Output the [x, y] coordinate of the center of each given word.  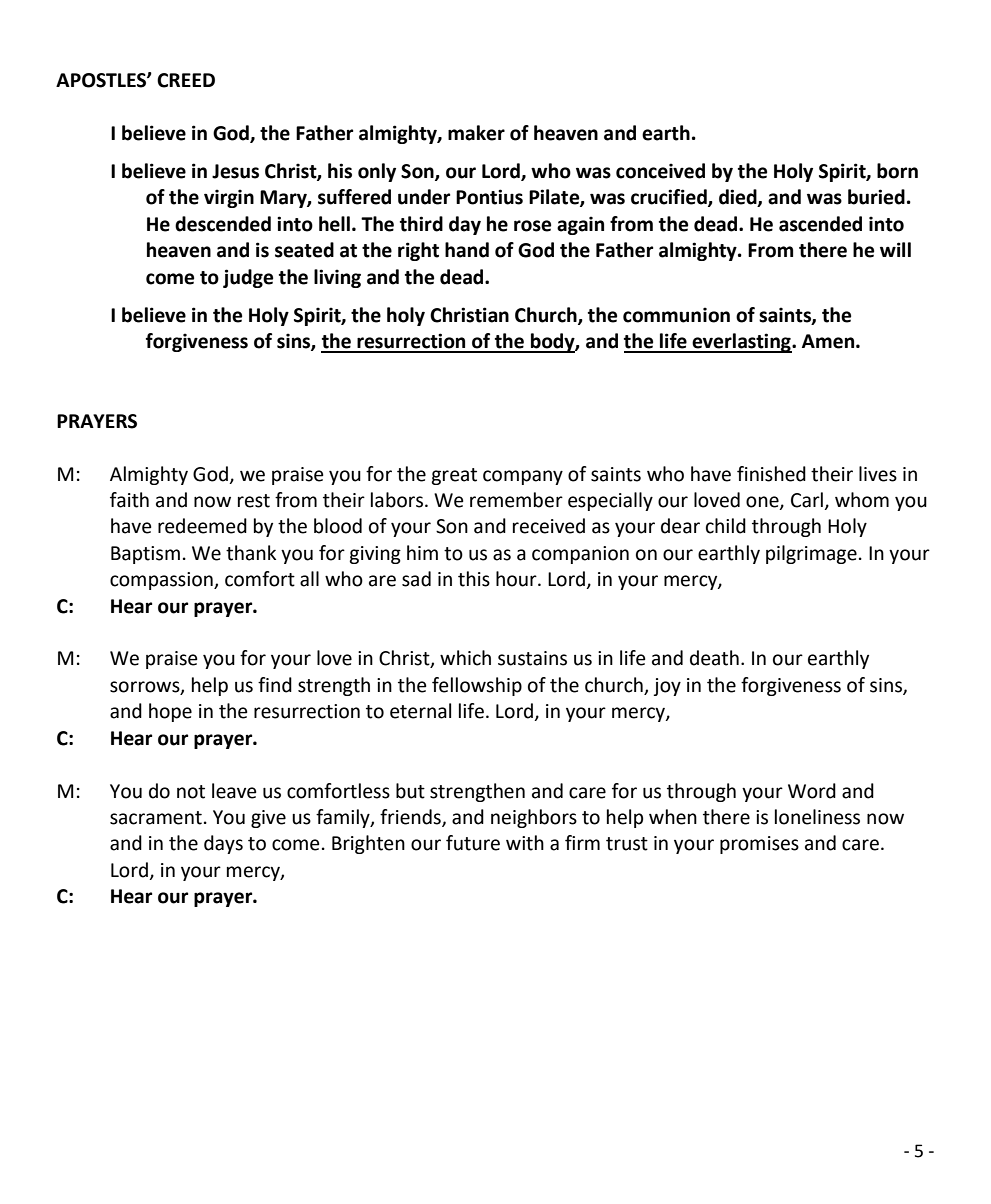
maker [476, 133]
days [223, 844]
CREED [186, 80]
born [897, 171]
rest [254, 501]
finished [771, 474]
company [523, 477]
